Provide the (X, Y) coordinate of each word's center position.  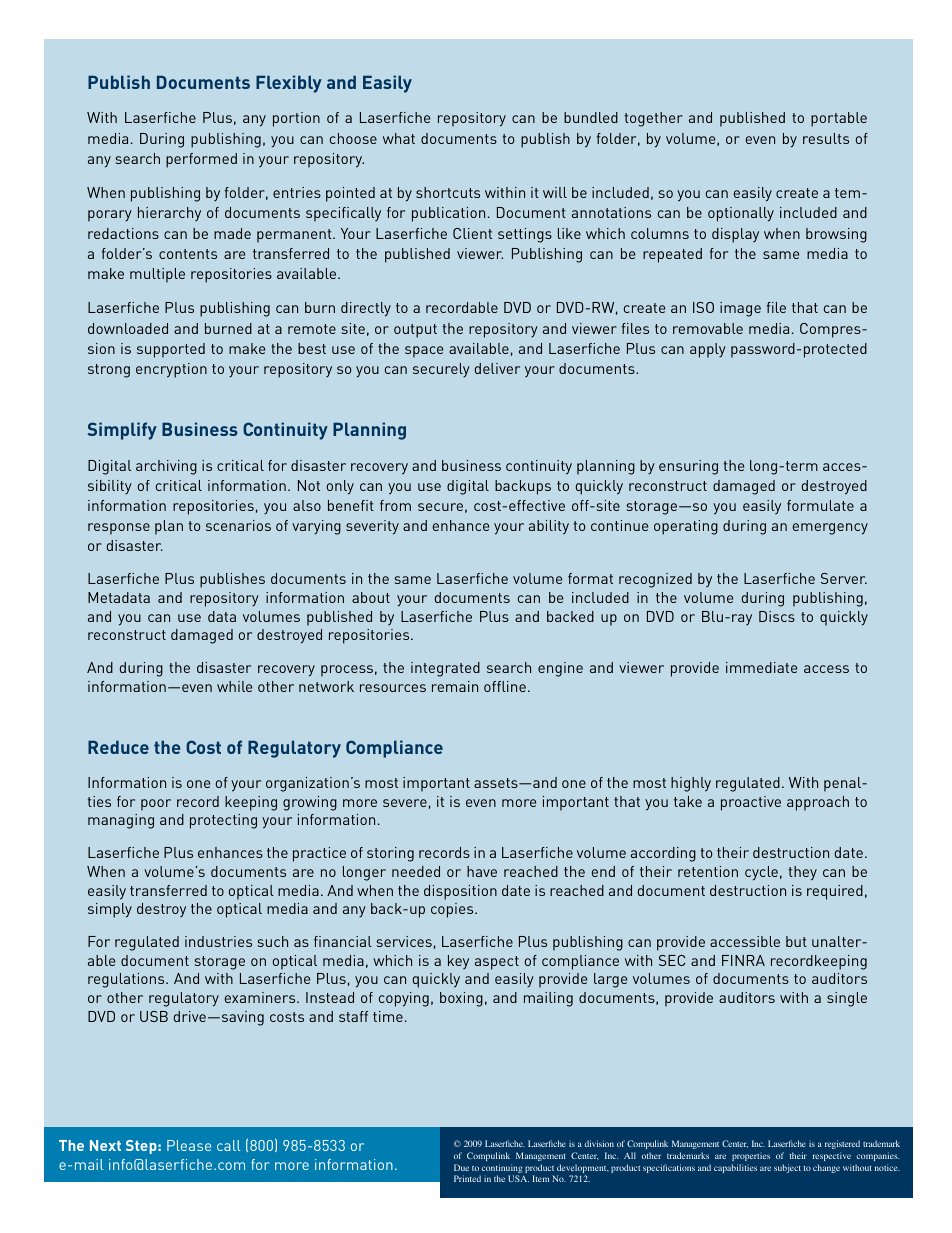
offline (505, 686)
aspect (497, 963)
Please (189, 1145)
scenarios (238, 525)
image (740, 309)
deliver (497, 368)
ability (549, 527)
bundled (591, 117)
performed (201, 160)
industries (218, 941)
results (826, 138)
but (796, 941)
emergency (830, 529)
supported (171, 350)
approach (818, 803)
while (234, 686)
